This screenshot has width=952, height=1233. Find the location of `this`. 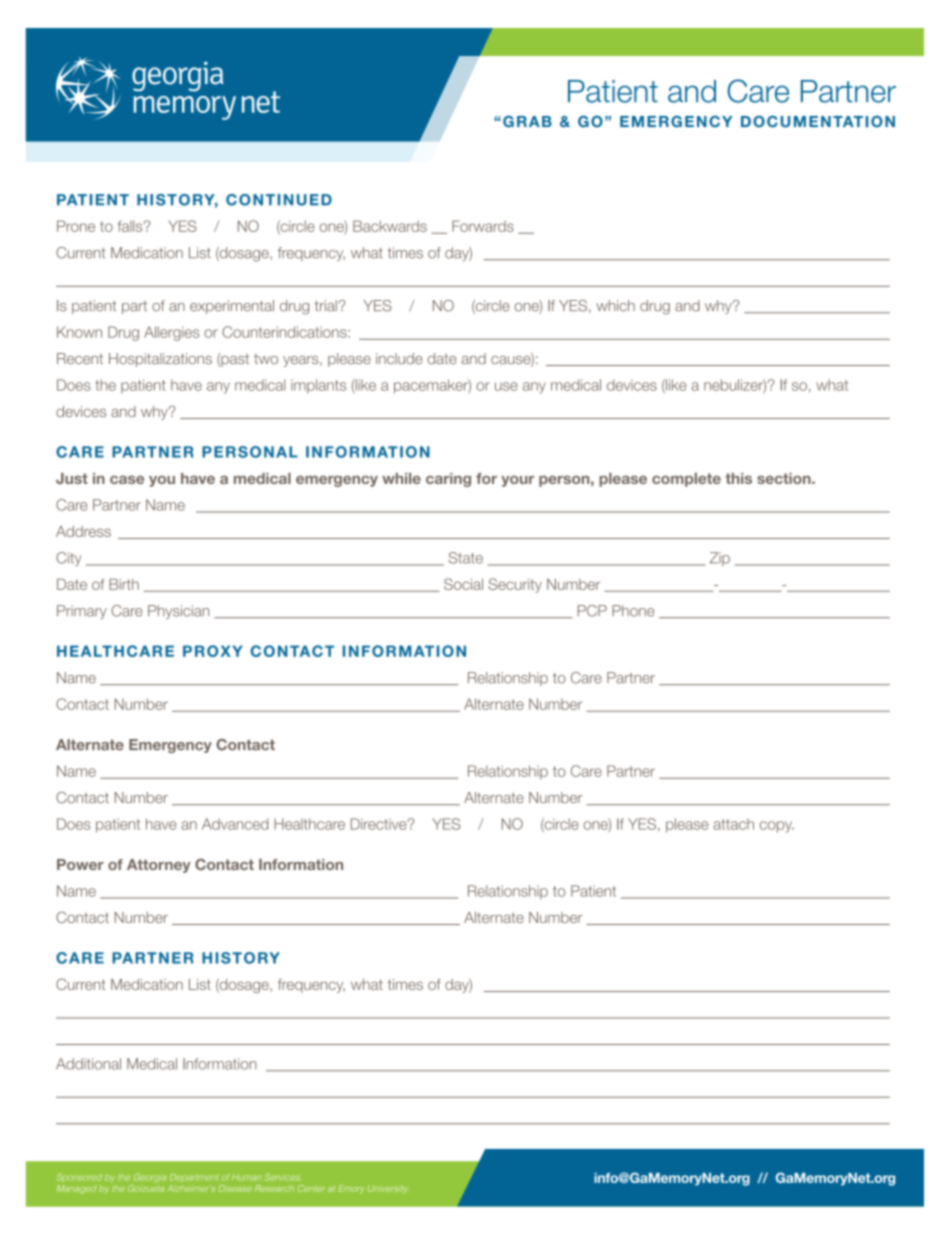

this is located at coordinates (738, 478).
